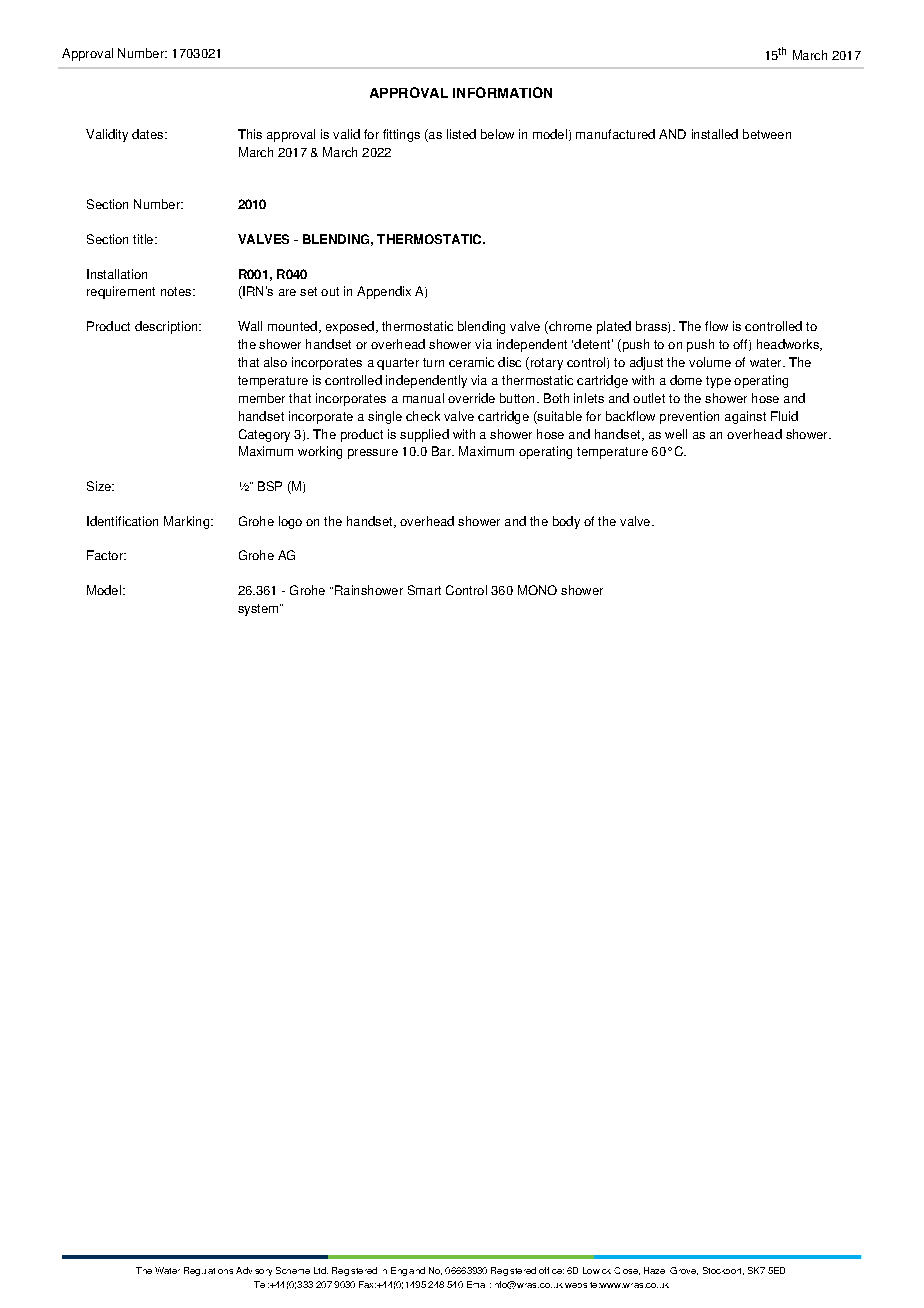 The height and width of the screenshot is (1308, 924). I want to click on listed, so click(461, 134).
